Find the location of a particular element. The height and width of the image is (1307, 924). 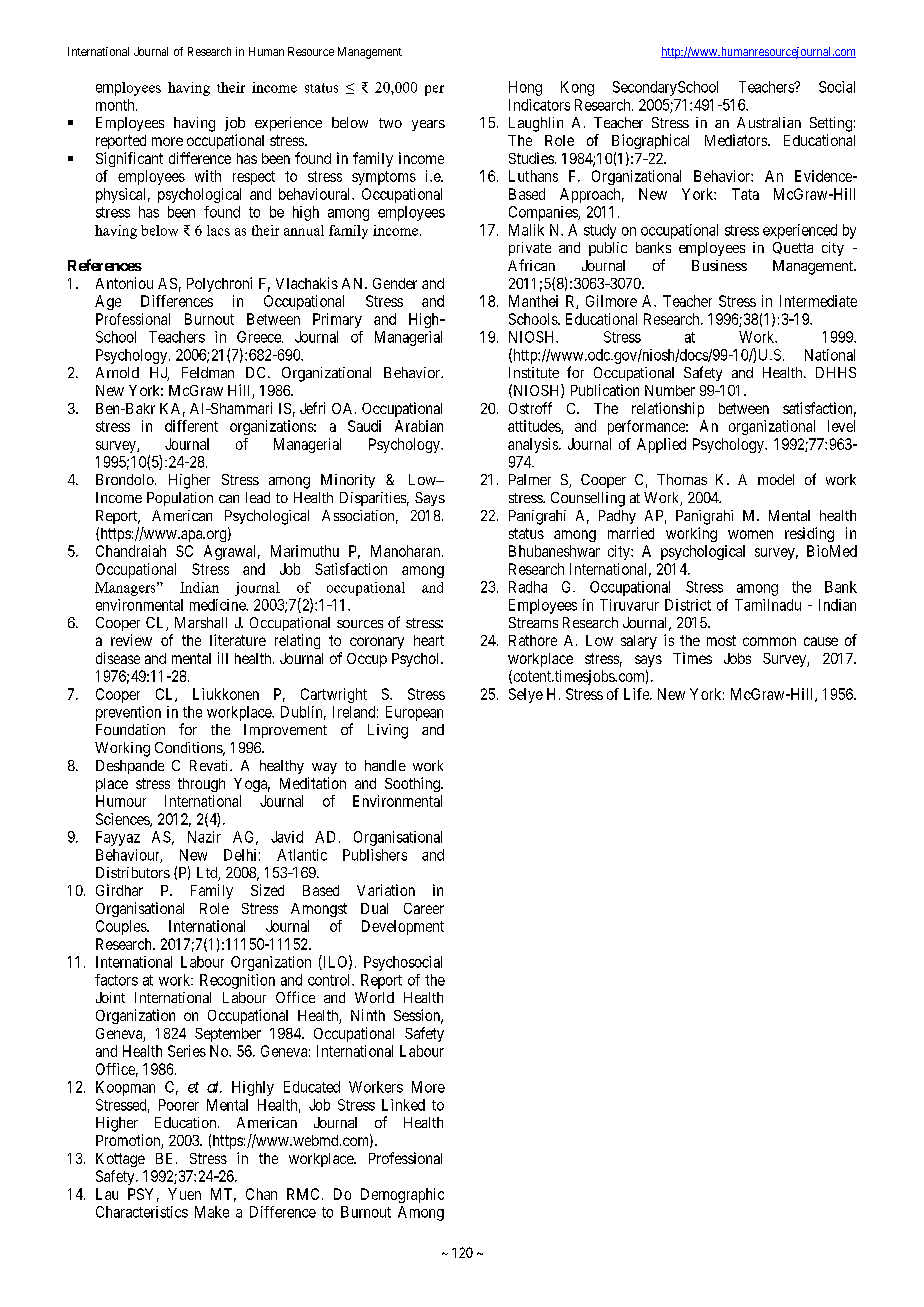

Life is located at coordinates (637, 694).
